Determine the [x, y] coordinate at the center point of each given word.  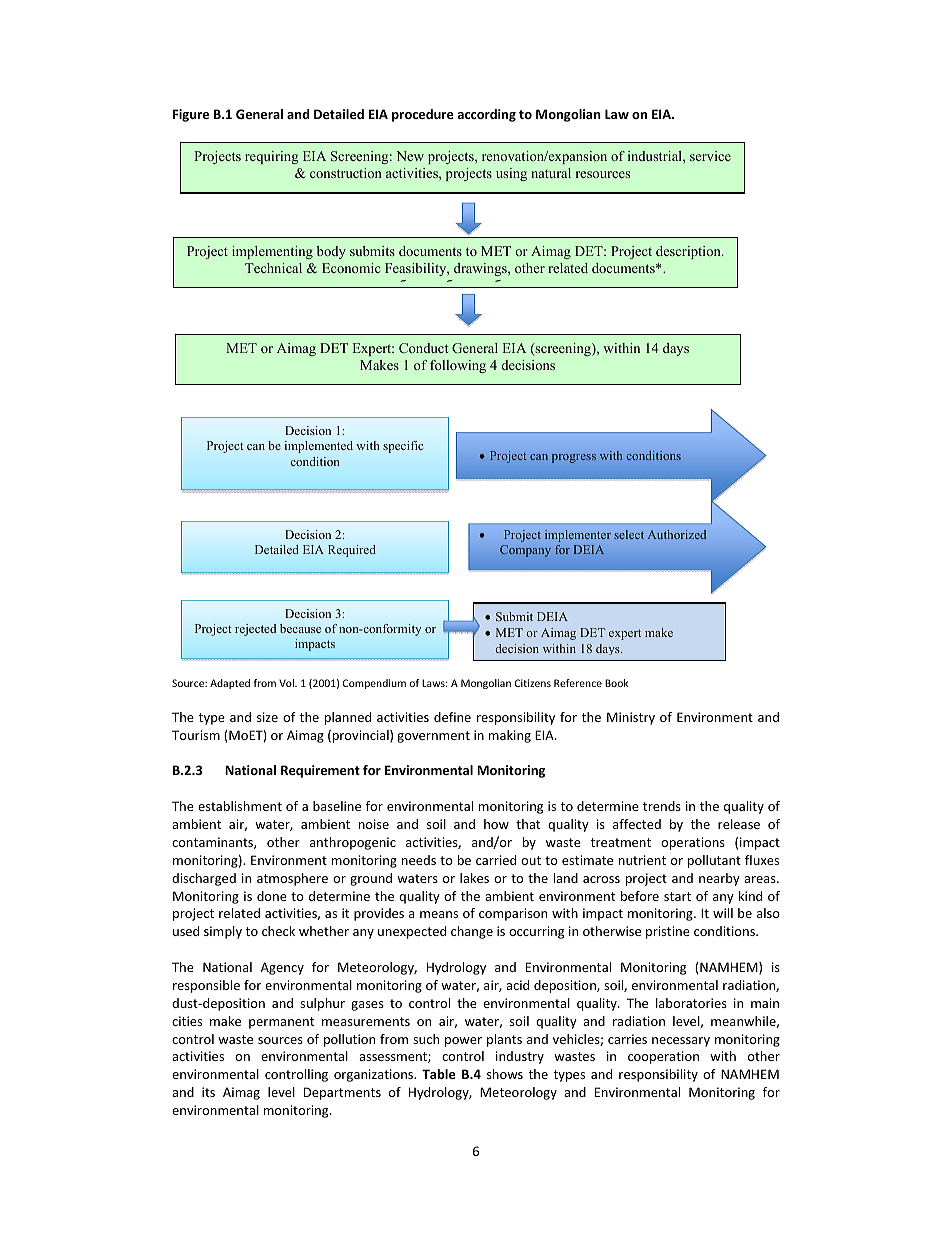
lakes [474, 878]
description [689, 252]
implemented [319, 447]
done [272, 896]
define [452, 717]
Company [525, 551]
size [267, 717]
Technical [273, 268]
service [710, 156]
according [487, 115]
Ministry [631, 718]
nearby [719, 879]
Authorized [677, 534]
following [458, 366]
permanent [281, 1023]
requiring [271, 157]
